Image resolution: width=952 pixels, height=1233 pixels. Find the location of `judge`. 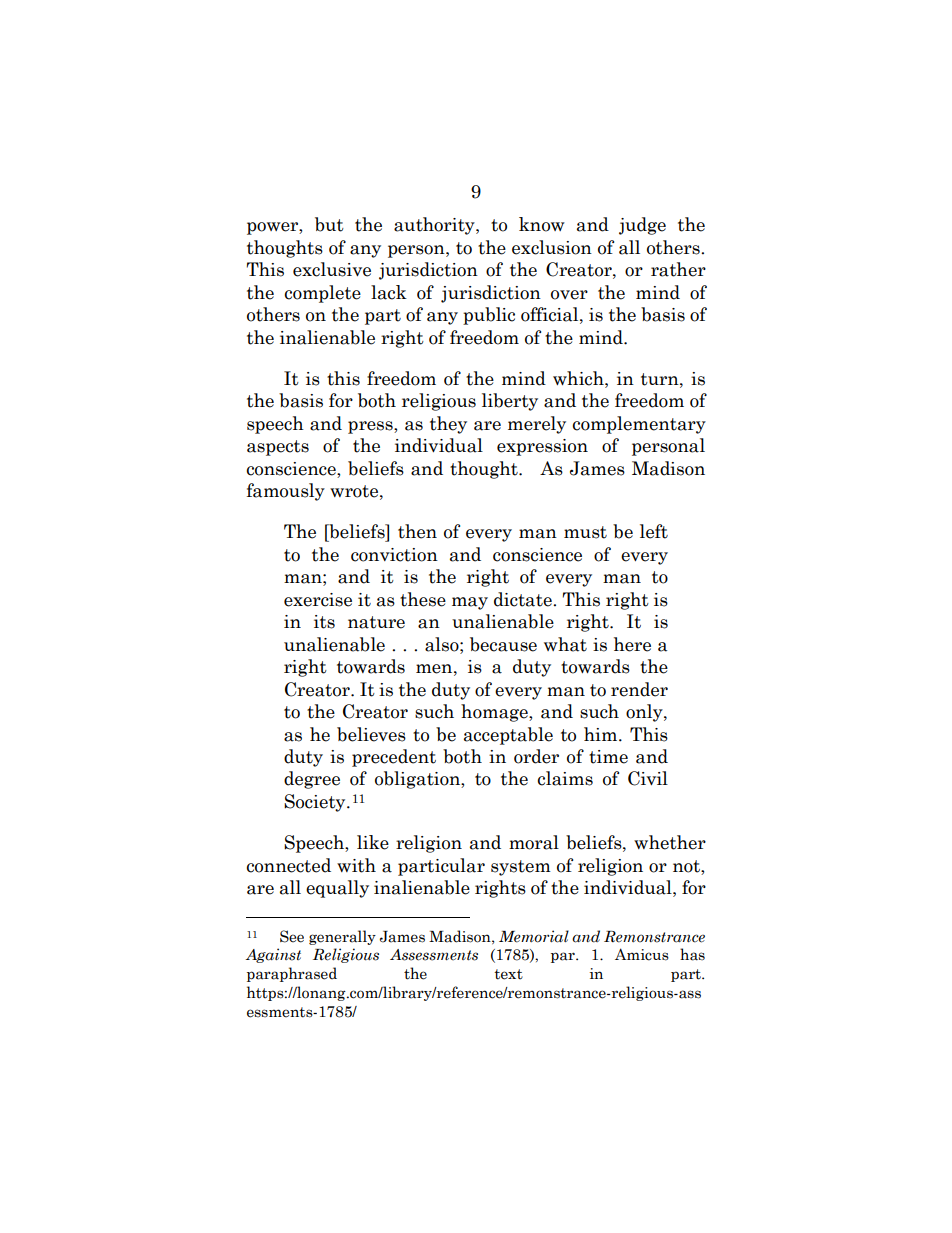

judge is located at coordinates (642, 226).
